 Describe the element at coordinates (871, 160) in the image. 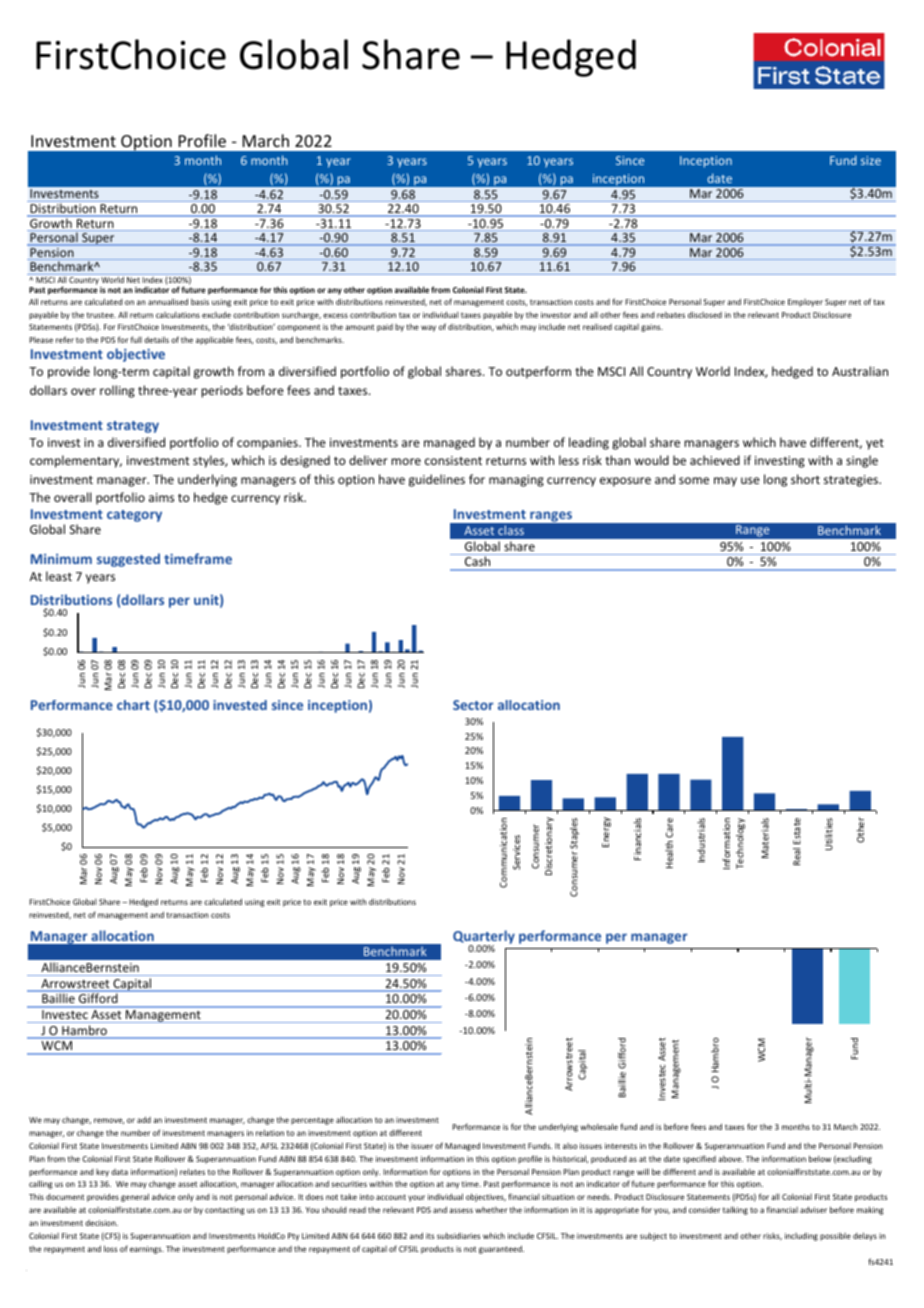

I see `size` at that location.
